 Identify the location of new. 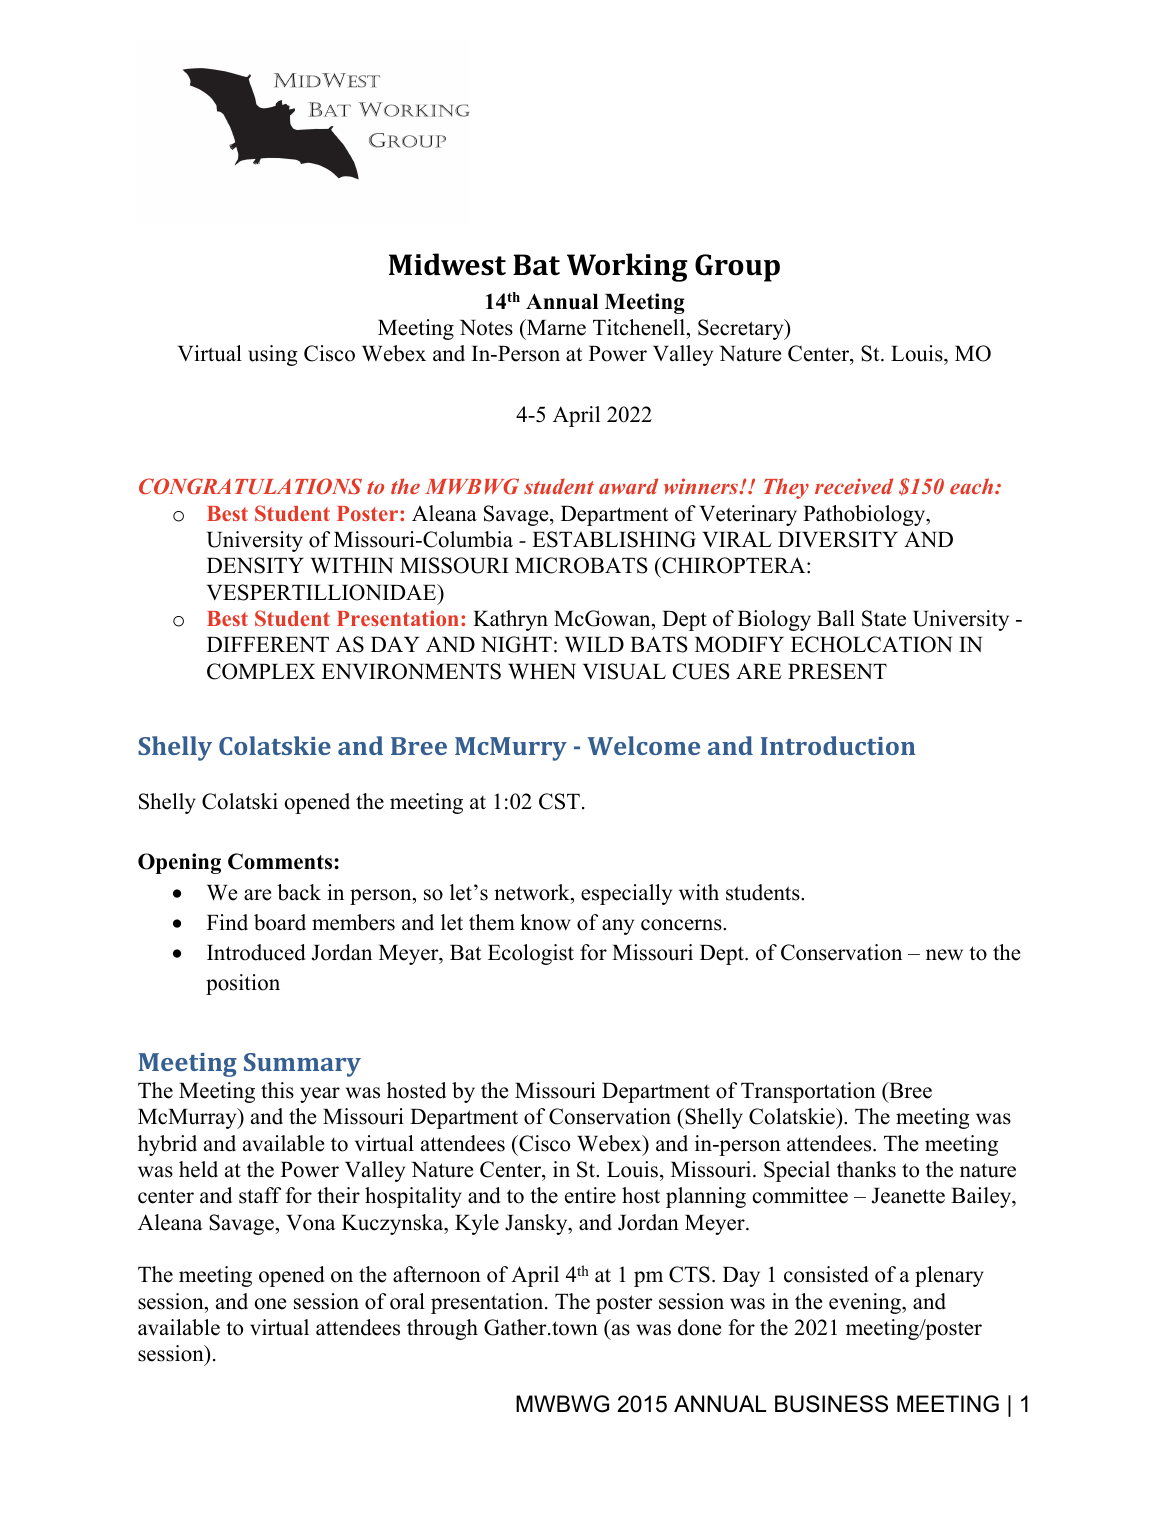
(944, 955).
